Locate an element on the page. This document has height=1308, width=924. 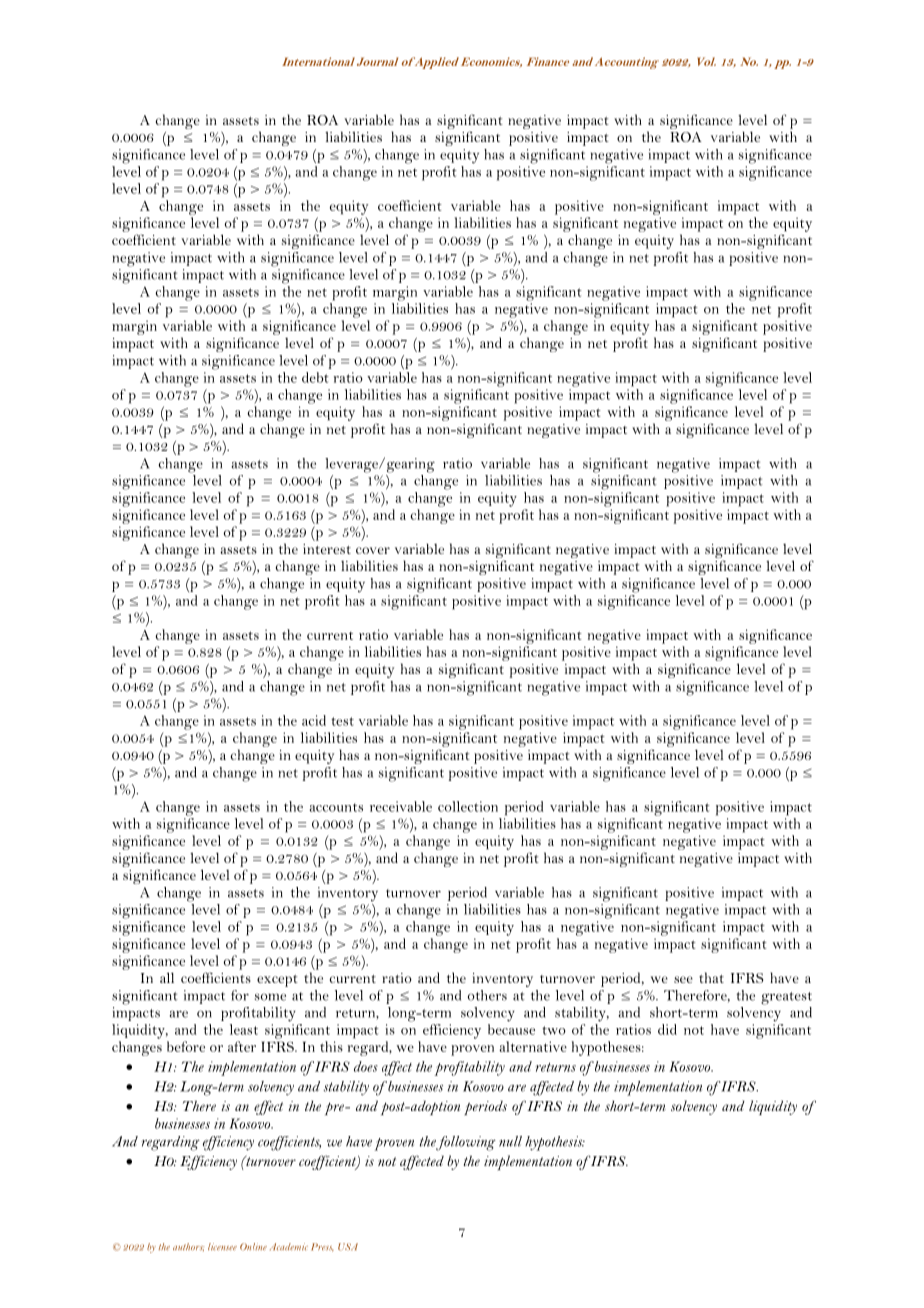
interest is located at coordinates (327, 549).
